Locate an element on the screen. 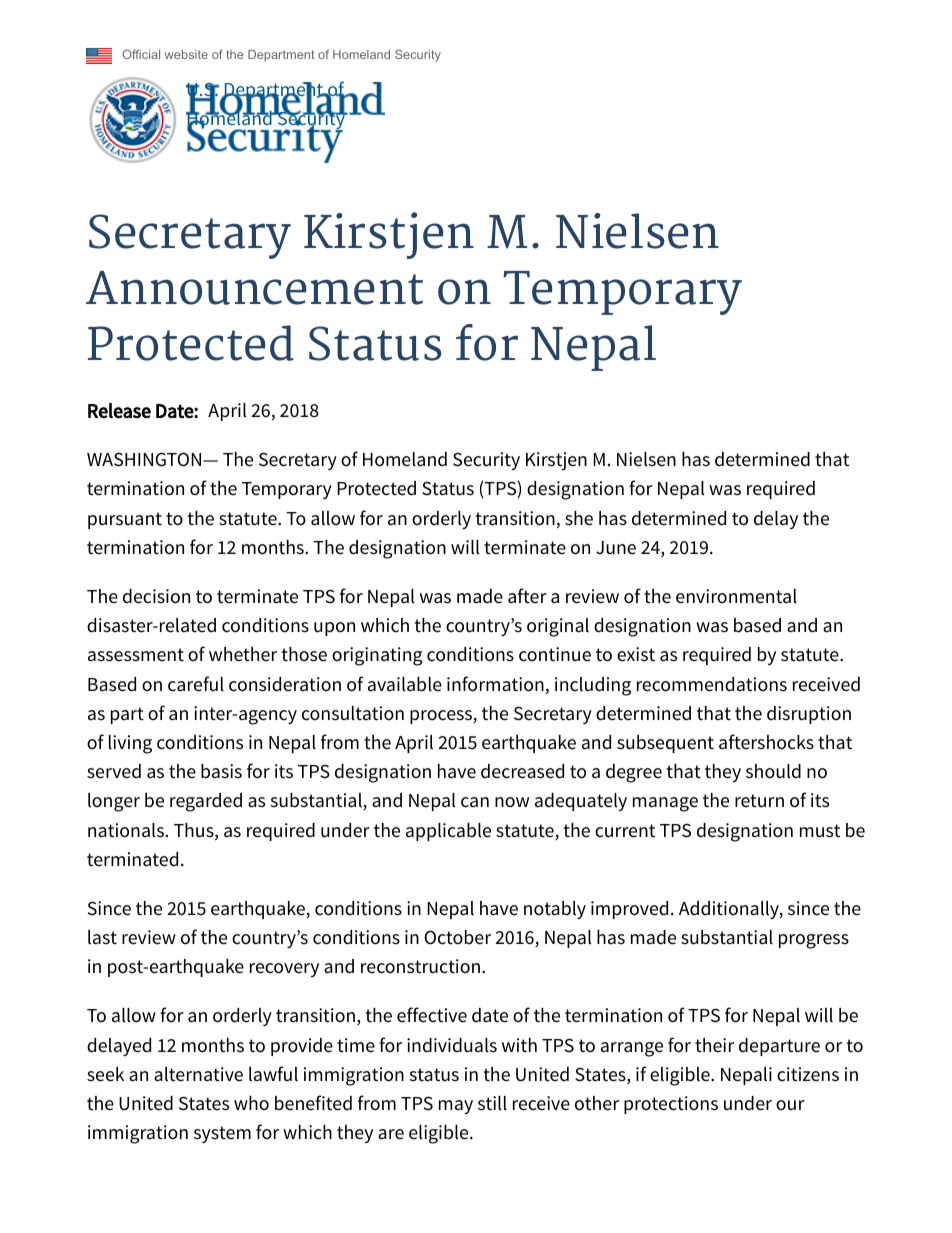 Image resolution: width=952 pixels, height=1233 pixels. WASHINGTON is located at coordinates (145, 459).
